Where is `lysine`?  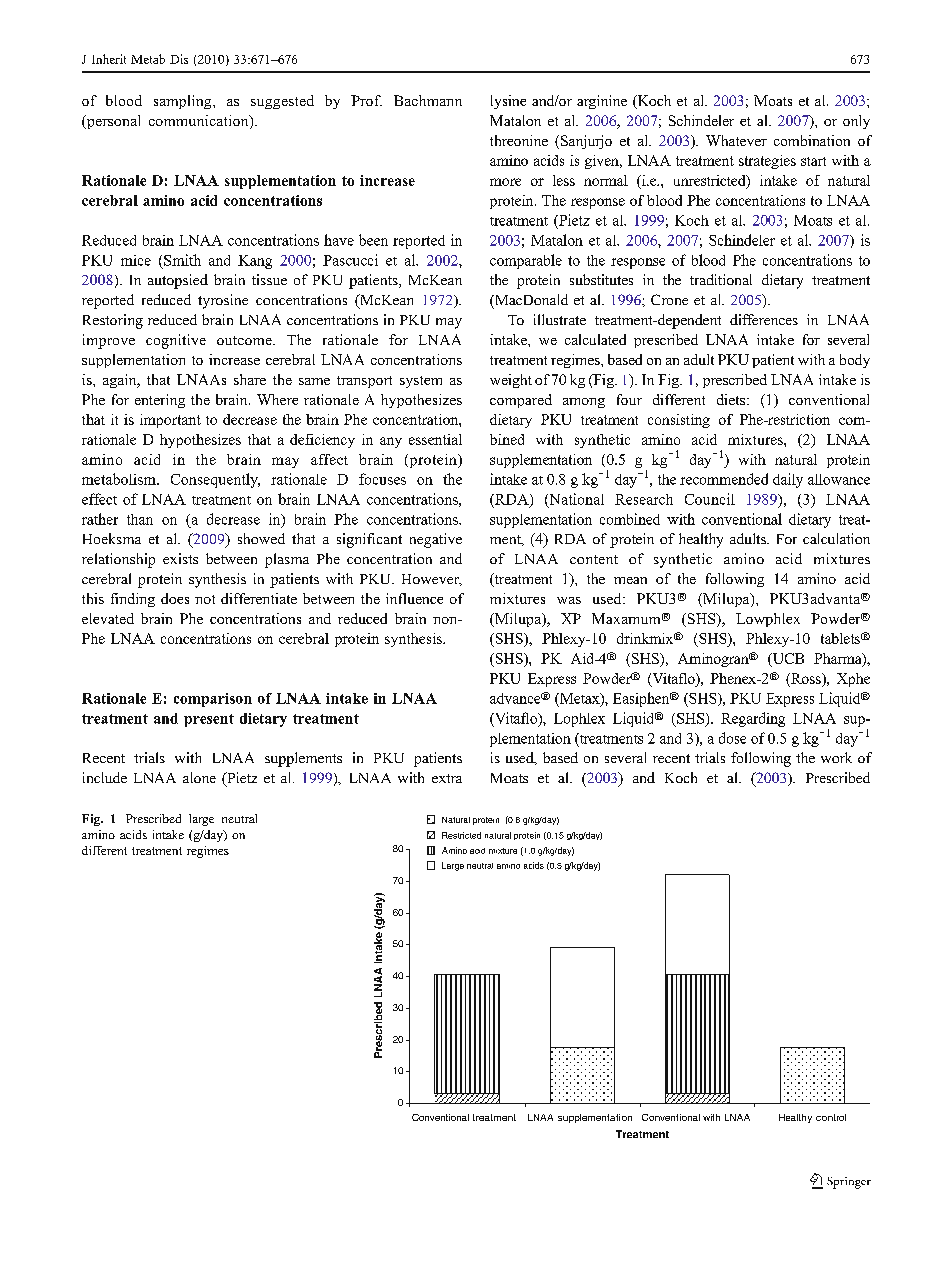
lysine is located at coordinates (508, 102).
